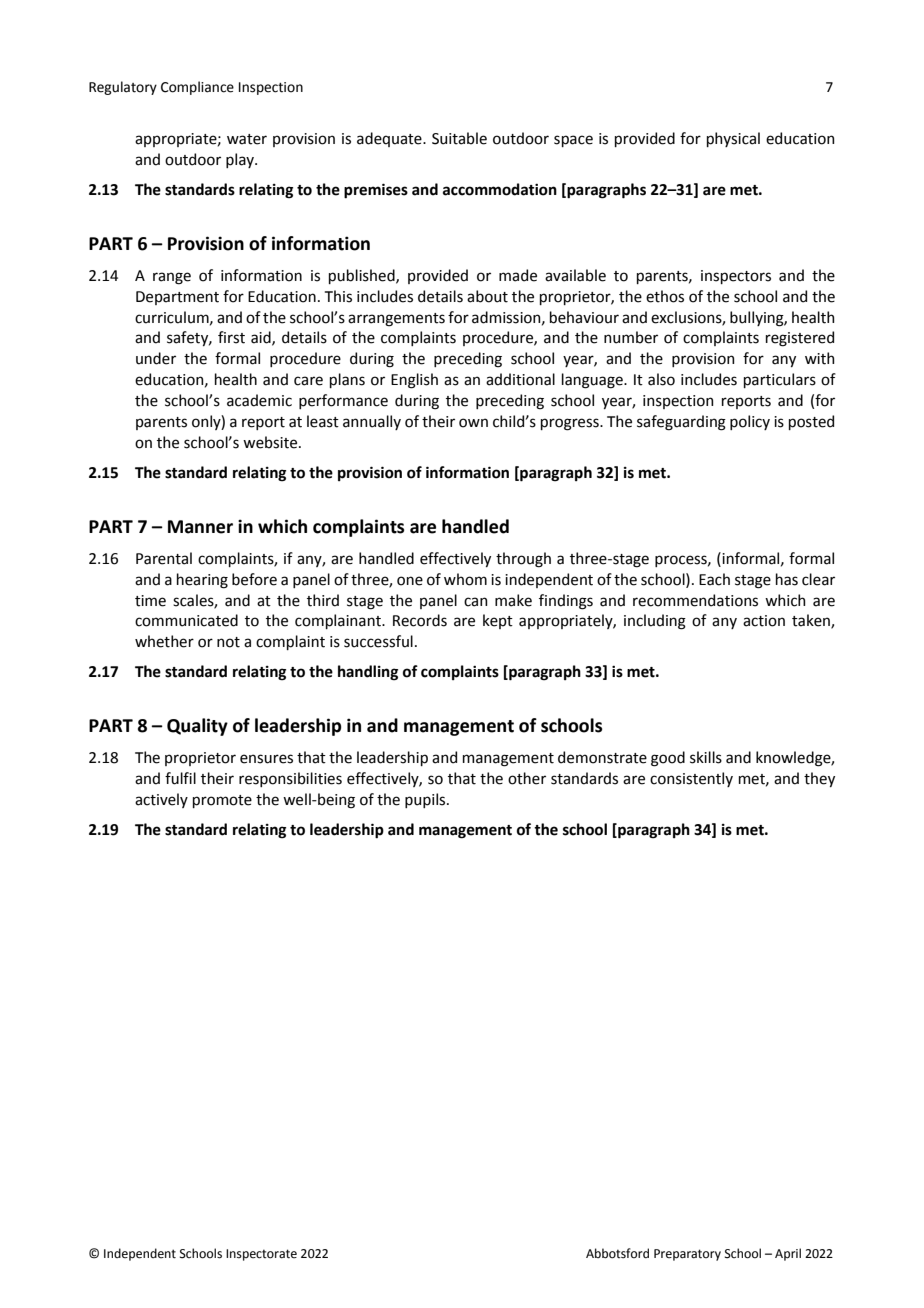 This page has height=1308, width=924. I want to click on physical, so click(733, 139).
